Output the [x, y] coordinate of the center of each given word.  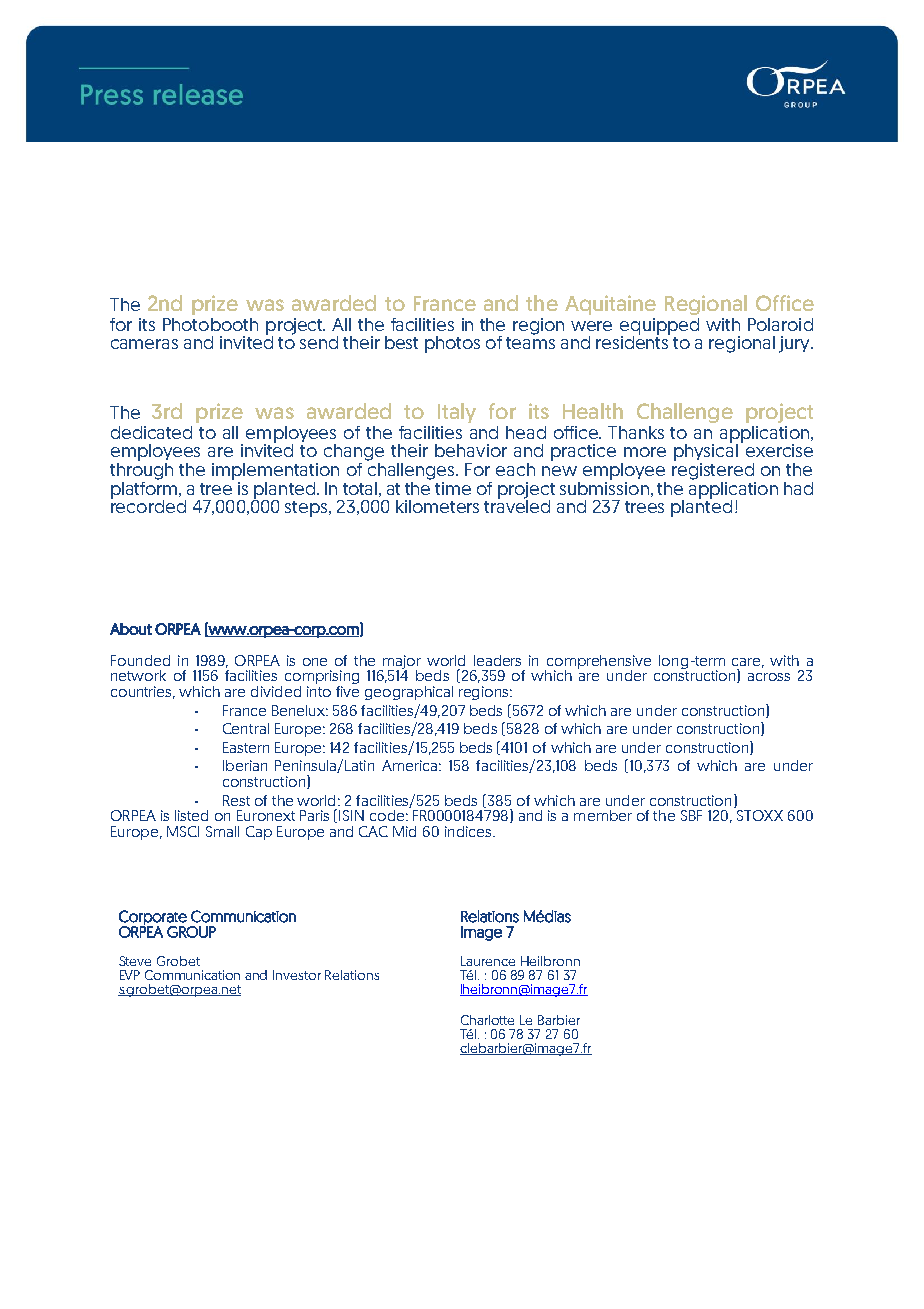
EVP [130, 975]
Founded [140, 660]
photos [452, 344]
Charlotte [487, 1020]
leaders [497, 660]
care [748, 663]
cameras [144, 344]
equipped [659, 327]
